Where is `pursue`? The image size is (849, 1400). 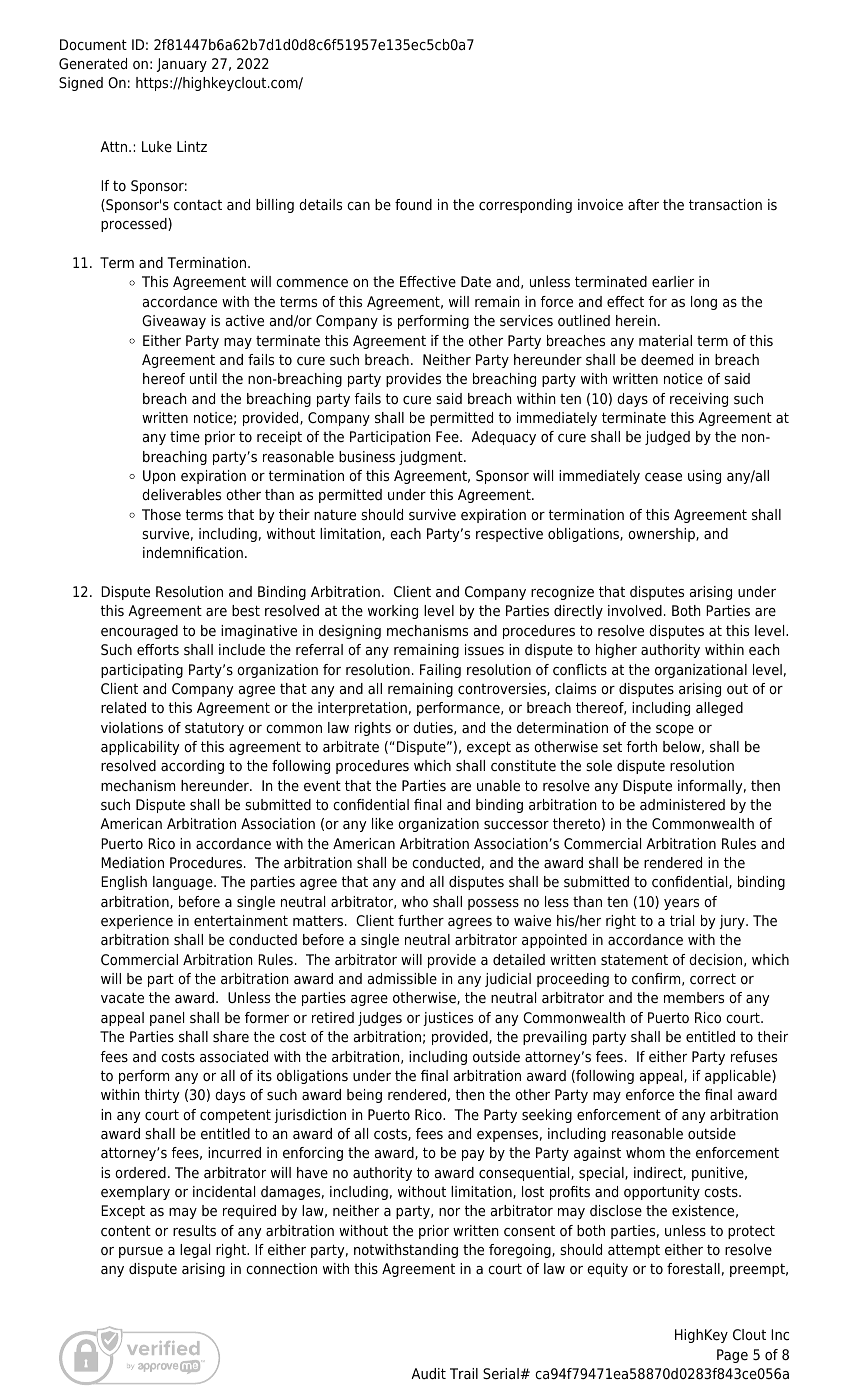 pursue is located at coordinates (141, 1252).
